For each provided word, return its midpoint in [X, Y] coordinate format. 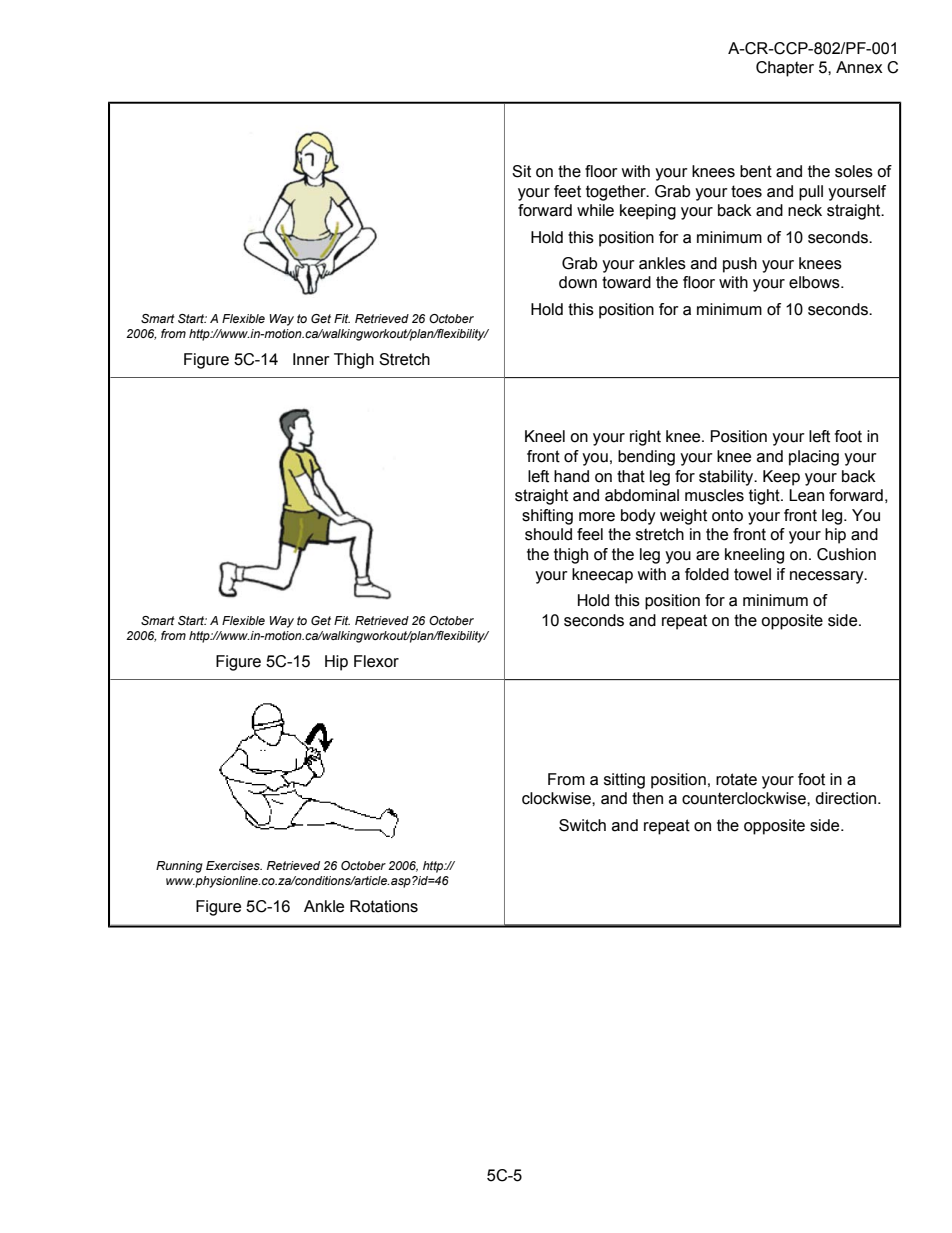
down [578, 282]
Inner [311, 359]
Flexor [376, 661]
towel [752, 574]
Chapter [785, 69]
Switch [582, 825]
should [548, 534]
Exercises [234, 865]
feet [567, 191]
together [617, 193]
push [740, 265]
